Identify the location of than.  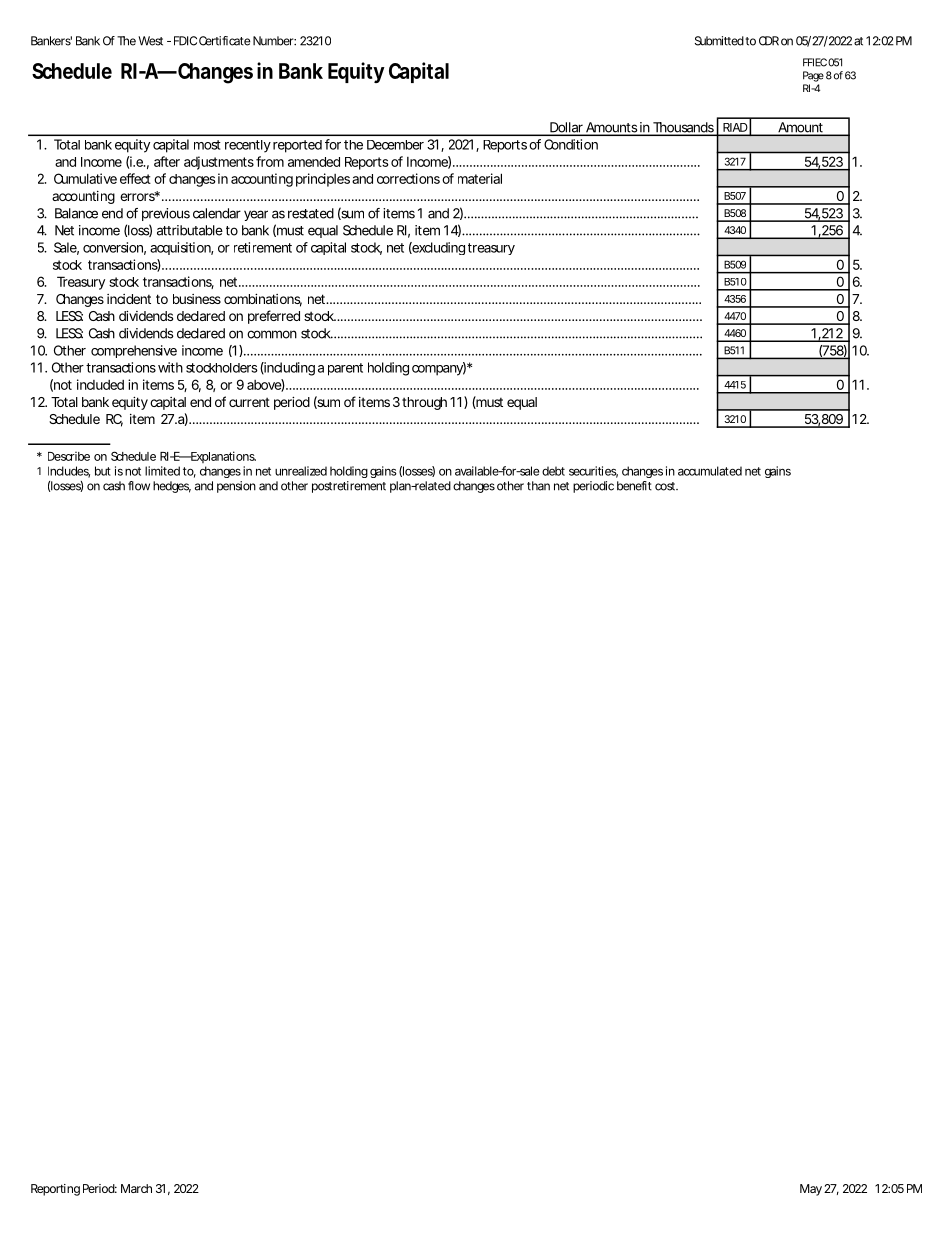
(538, 486).
